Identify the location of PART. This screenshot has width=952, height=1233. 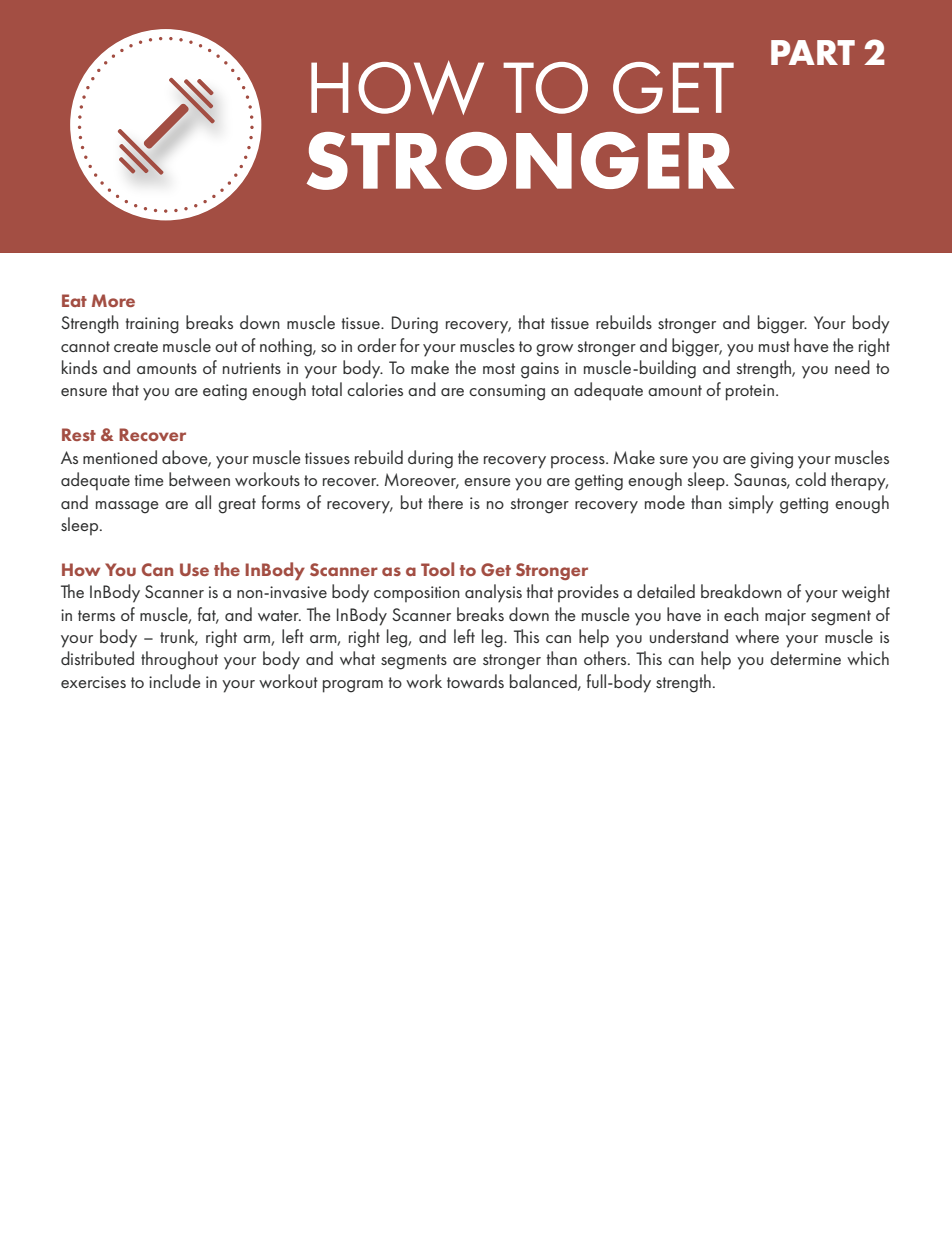
(813, 52).
